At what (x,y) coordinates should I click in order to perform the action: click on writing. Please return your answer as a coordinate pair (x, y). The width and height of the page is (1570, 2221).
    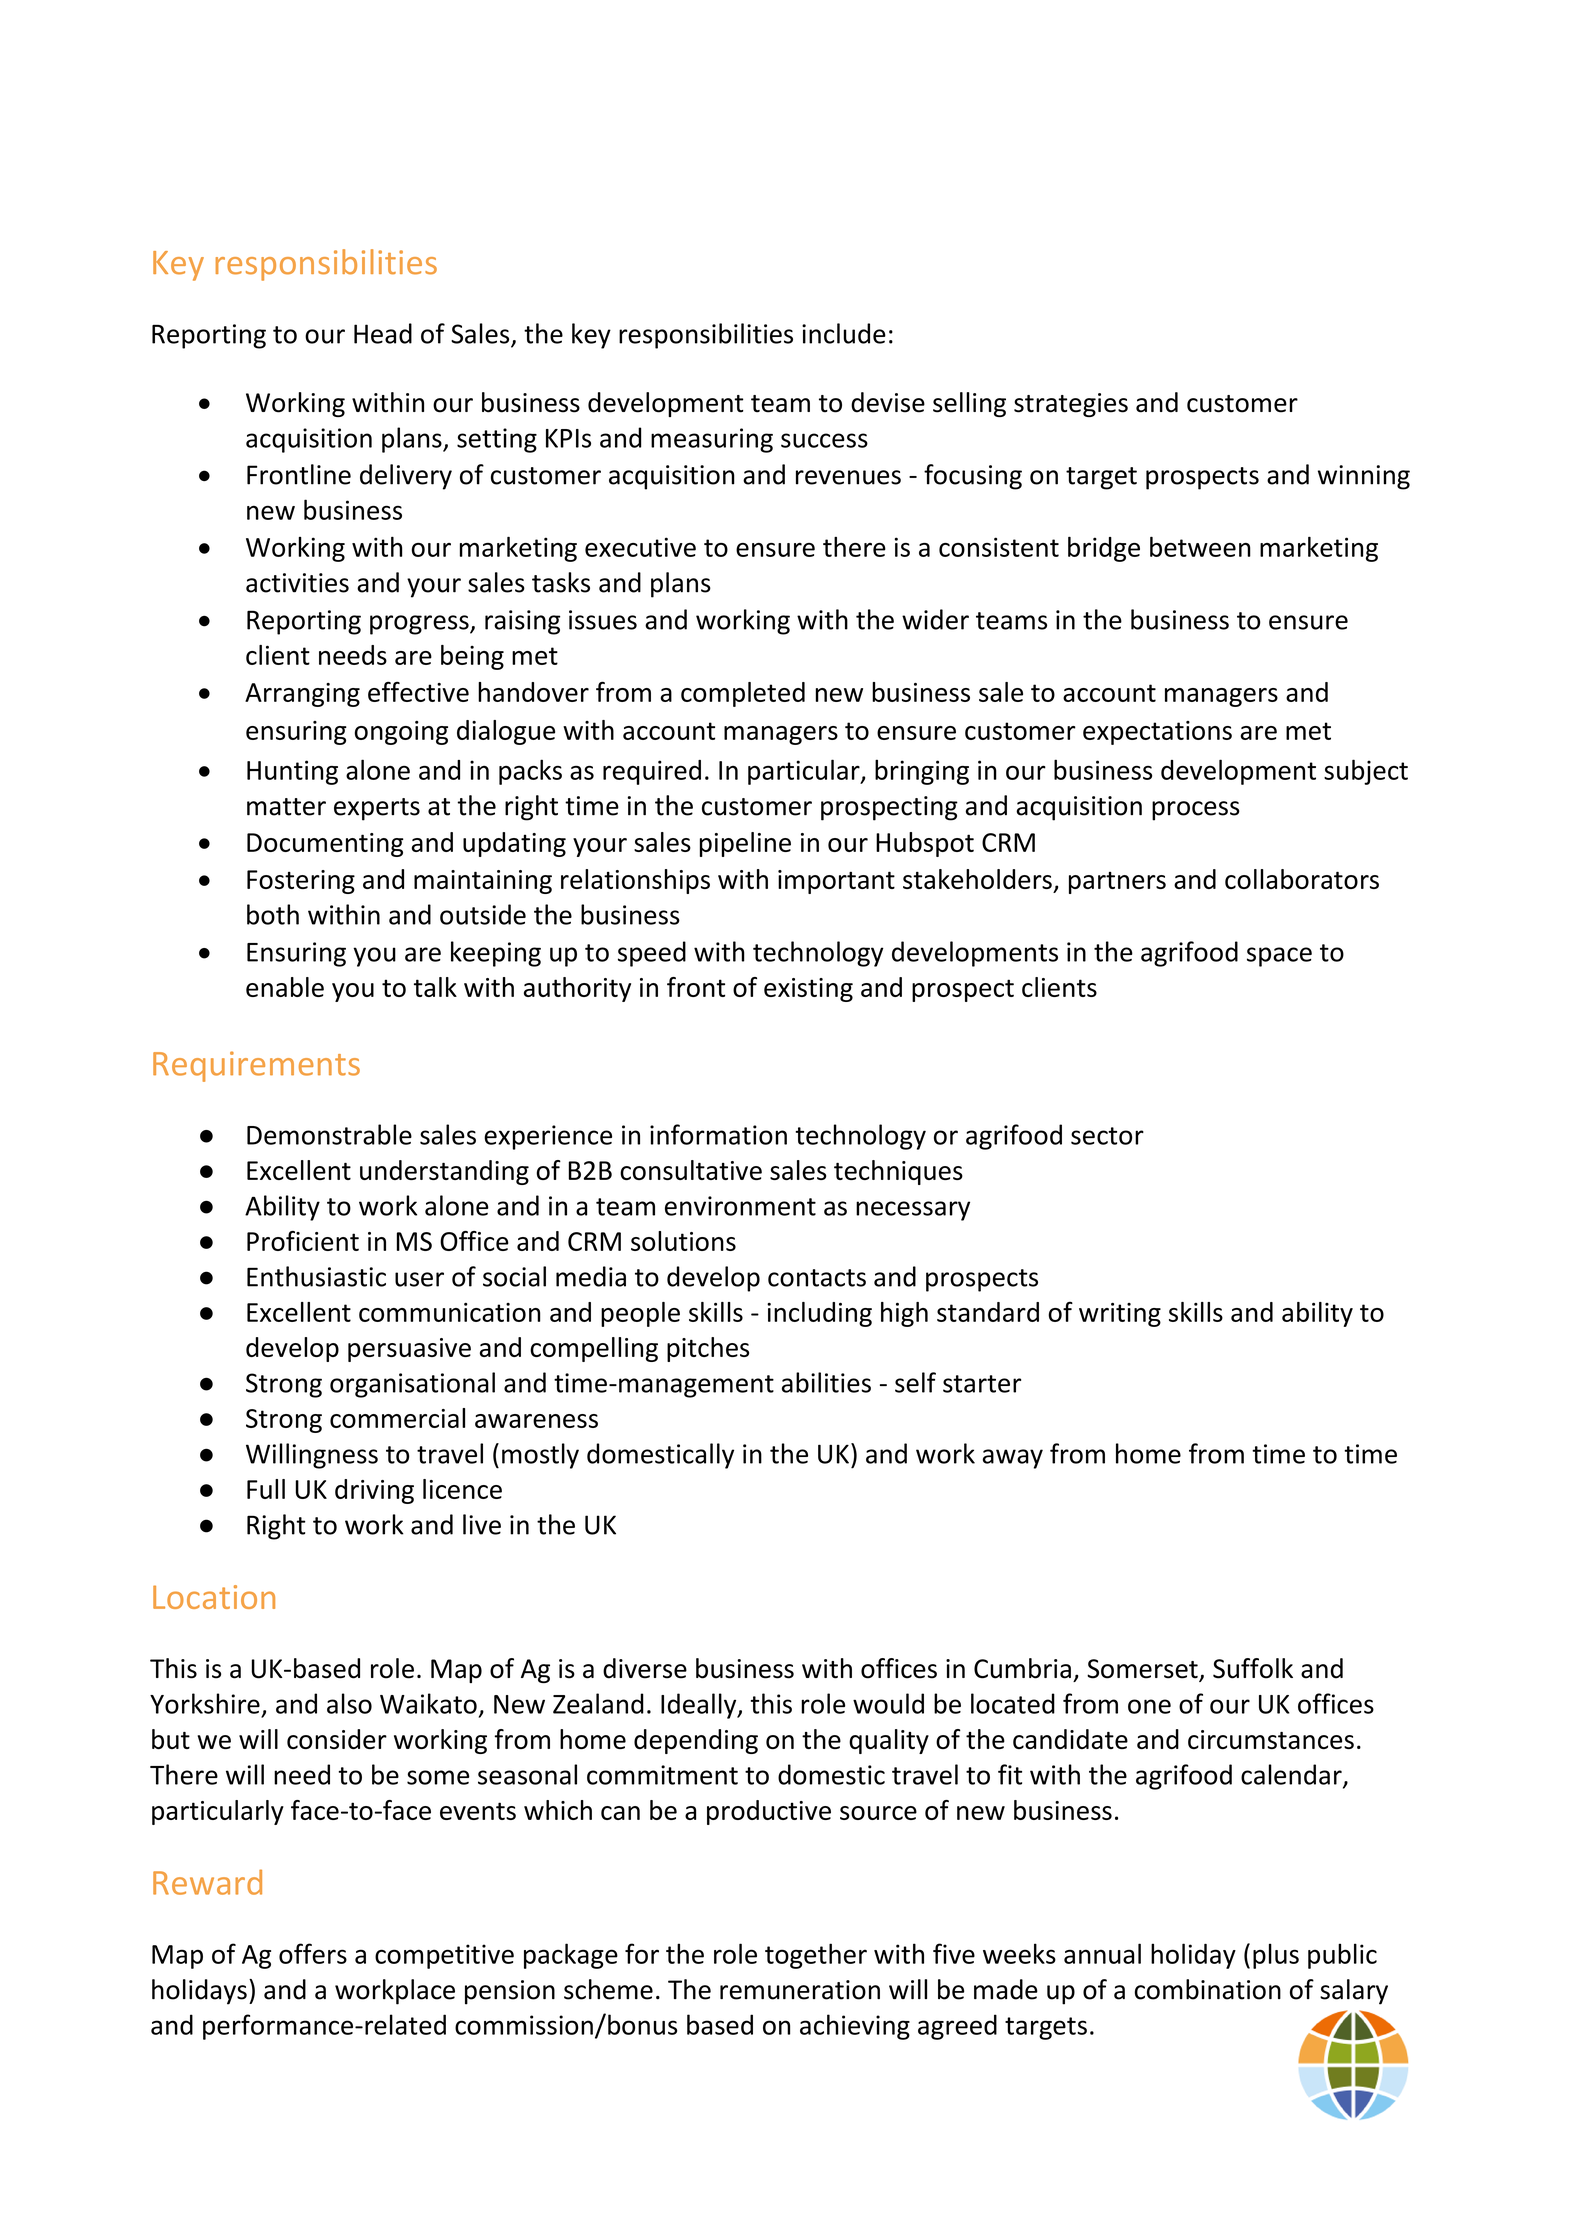
    Looking at the image, I should click on (1120, 1315).
